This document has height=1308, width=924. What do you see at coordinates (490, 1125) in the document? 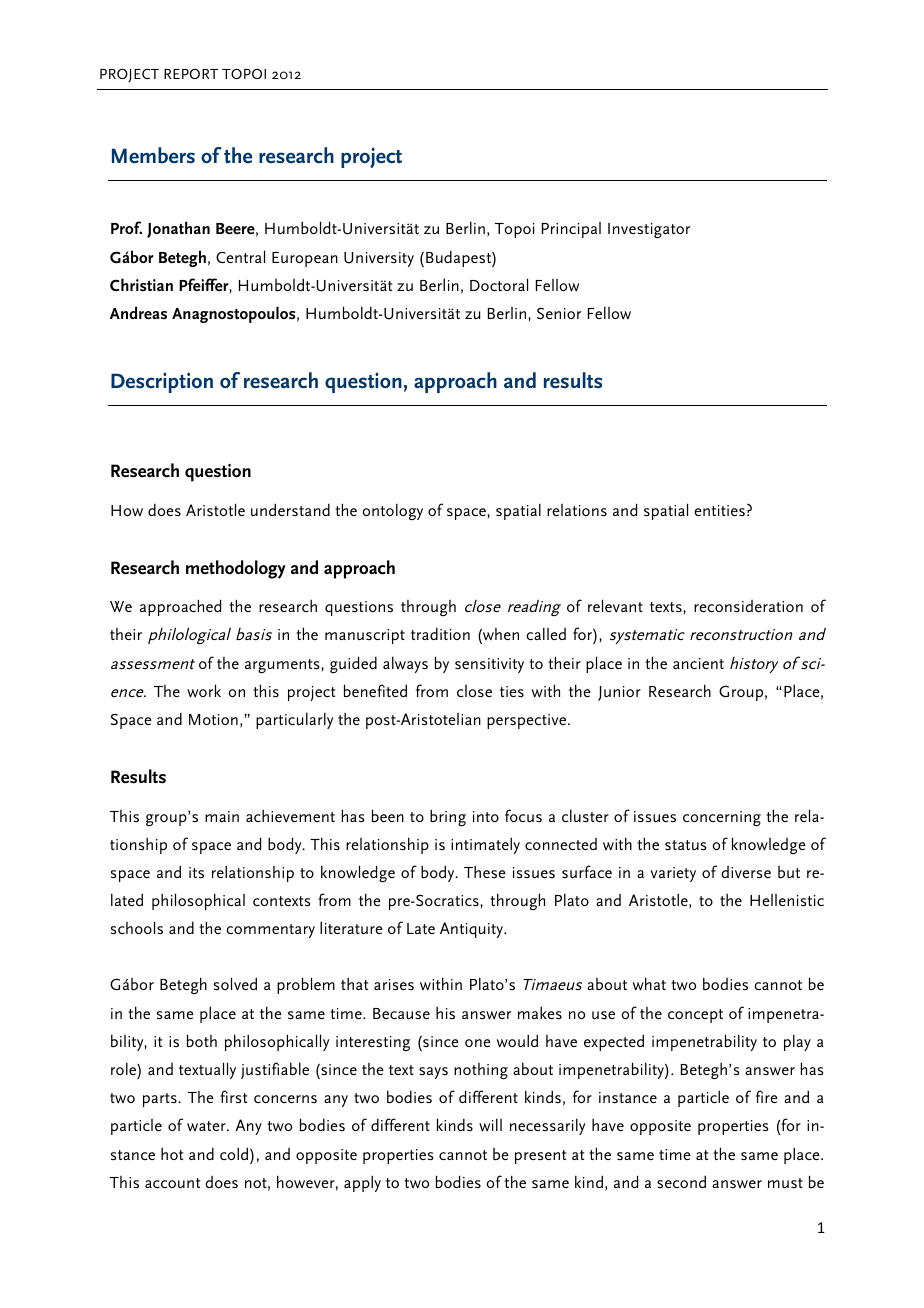
I see `will` at bounding box center [490, 1125].
